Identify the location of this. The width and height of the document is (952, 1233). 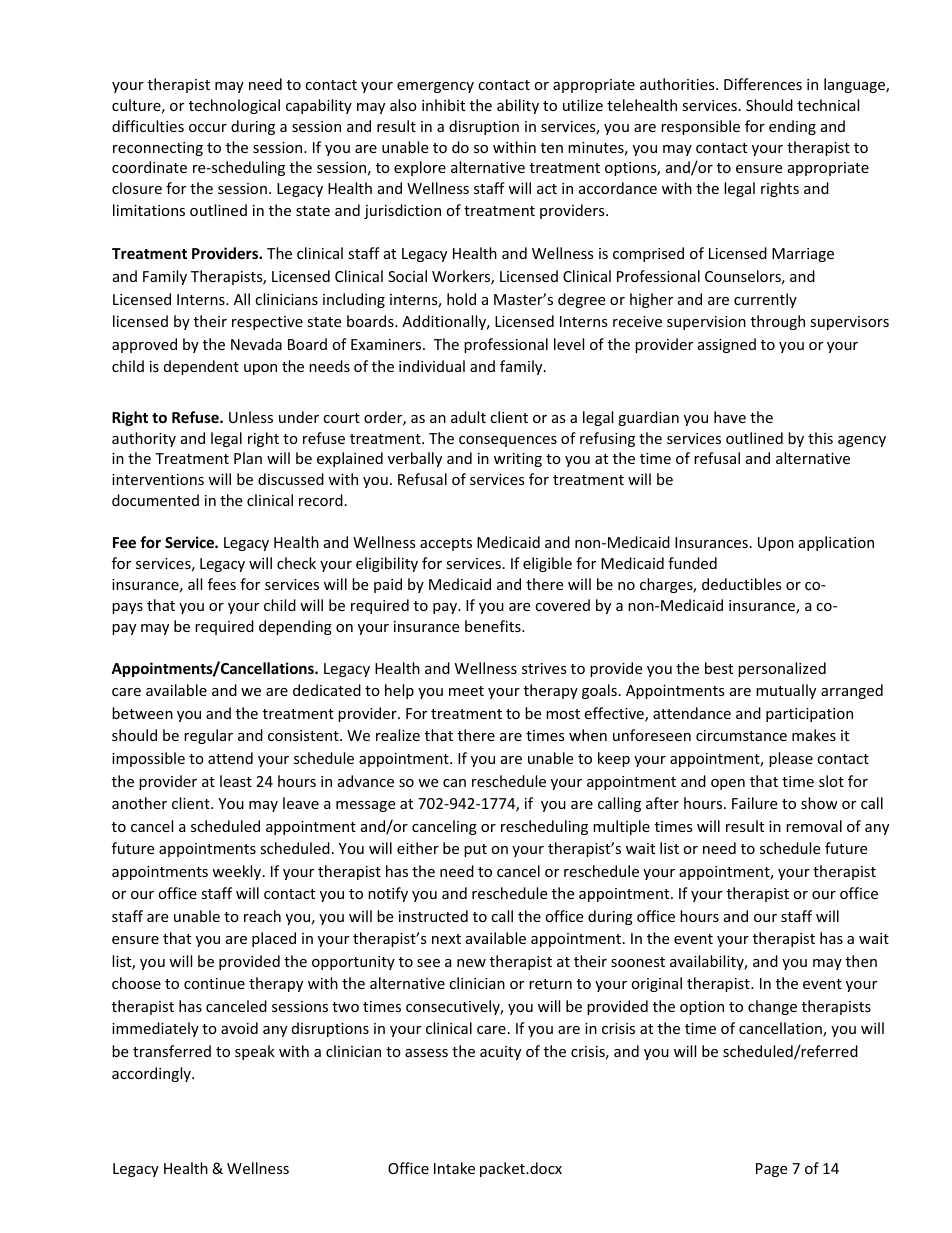
(820, 438).
